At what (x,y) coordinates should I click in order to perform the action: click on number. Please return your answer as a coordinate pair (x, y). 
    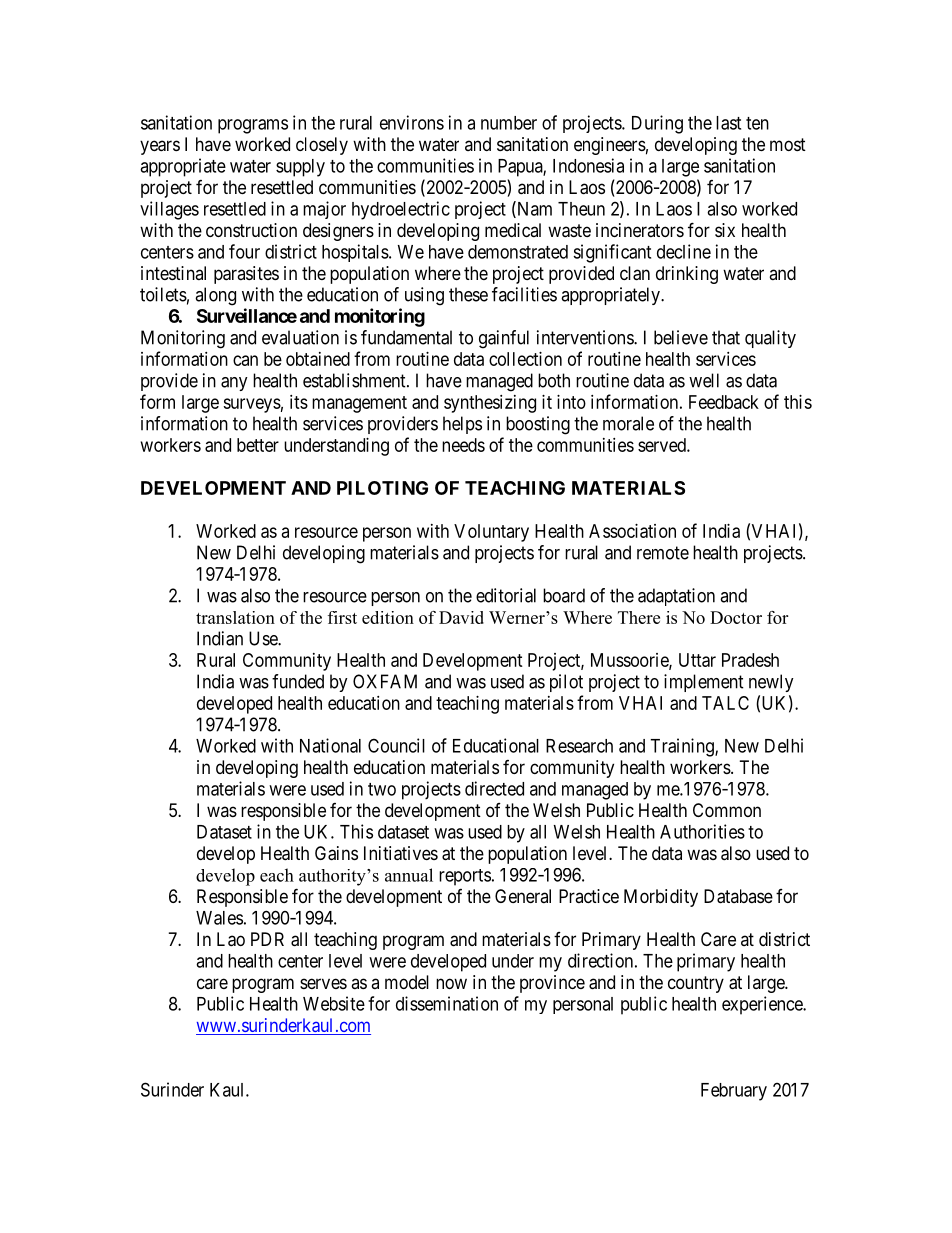
    Looking at the image, I should click on (509, 123).
